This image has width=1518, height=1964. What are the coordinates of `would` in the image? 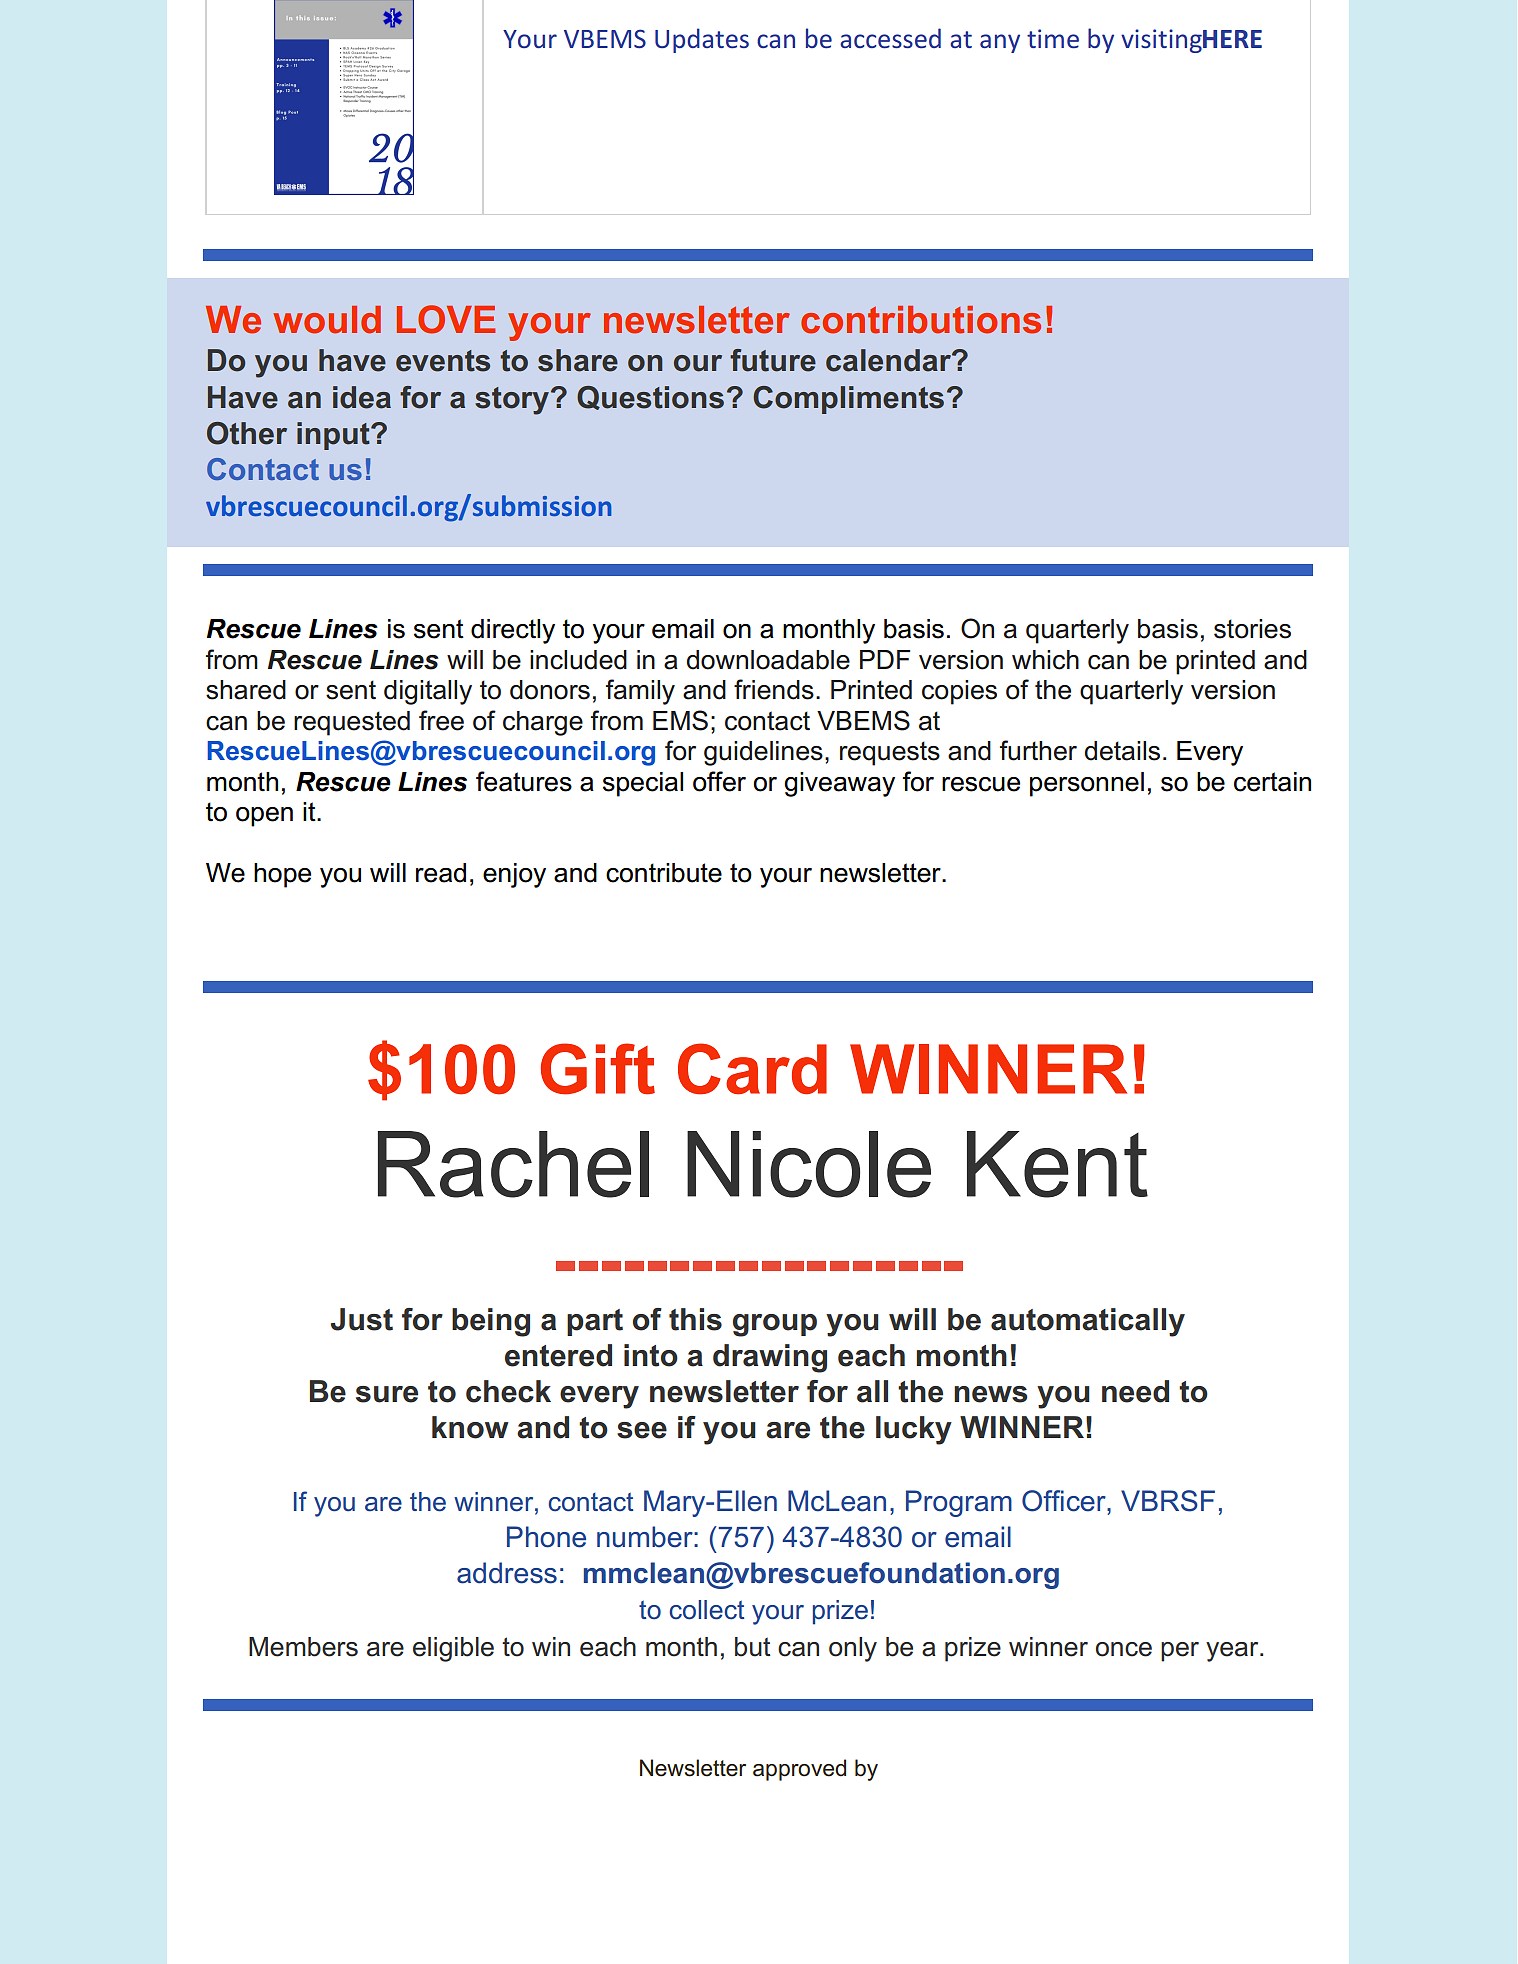 It's located at (327, 320).
